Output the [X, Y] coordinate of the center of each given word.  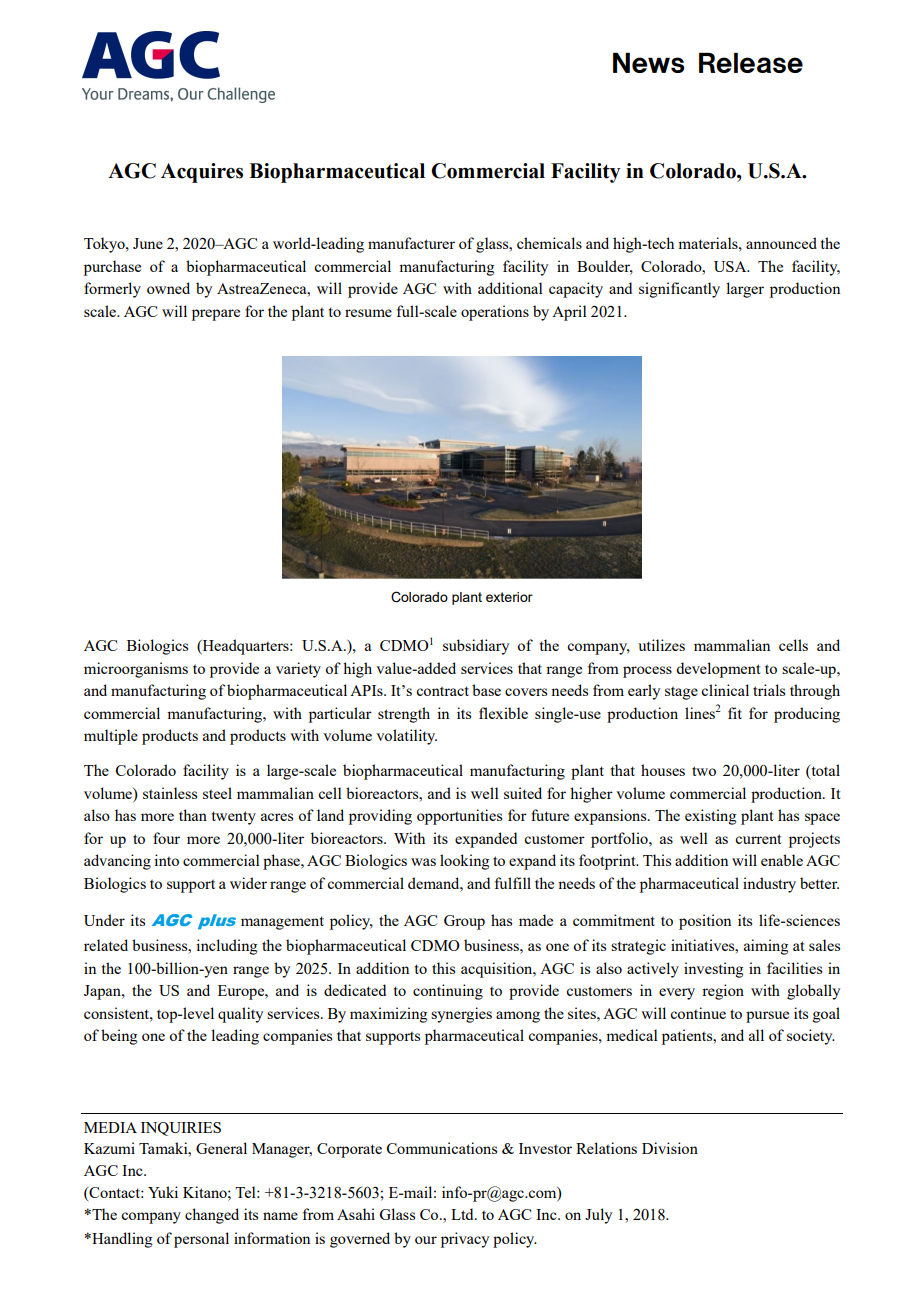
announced [781, 243]
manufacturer [411, 243]
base [486, 690]
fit [735, 713]
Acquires [202, 173]
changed [212, 1216]
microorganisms [136, 670]
